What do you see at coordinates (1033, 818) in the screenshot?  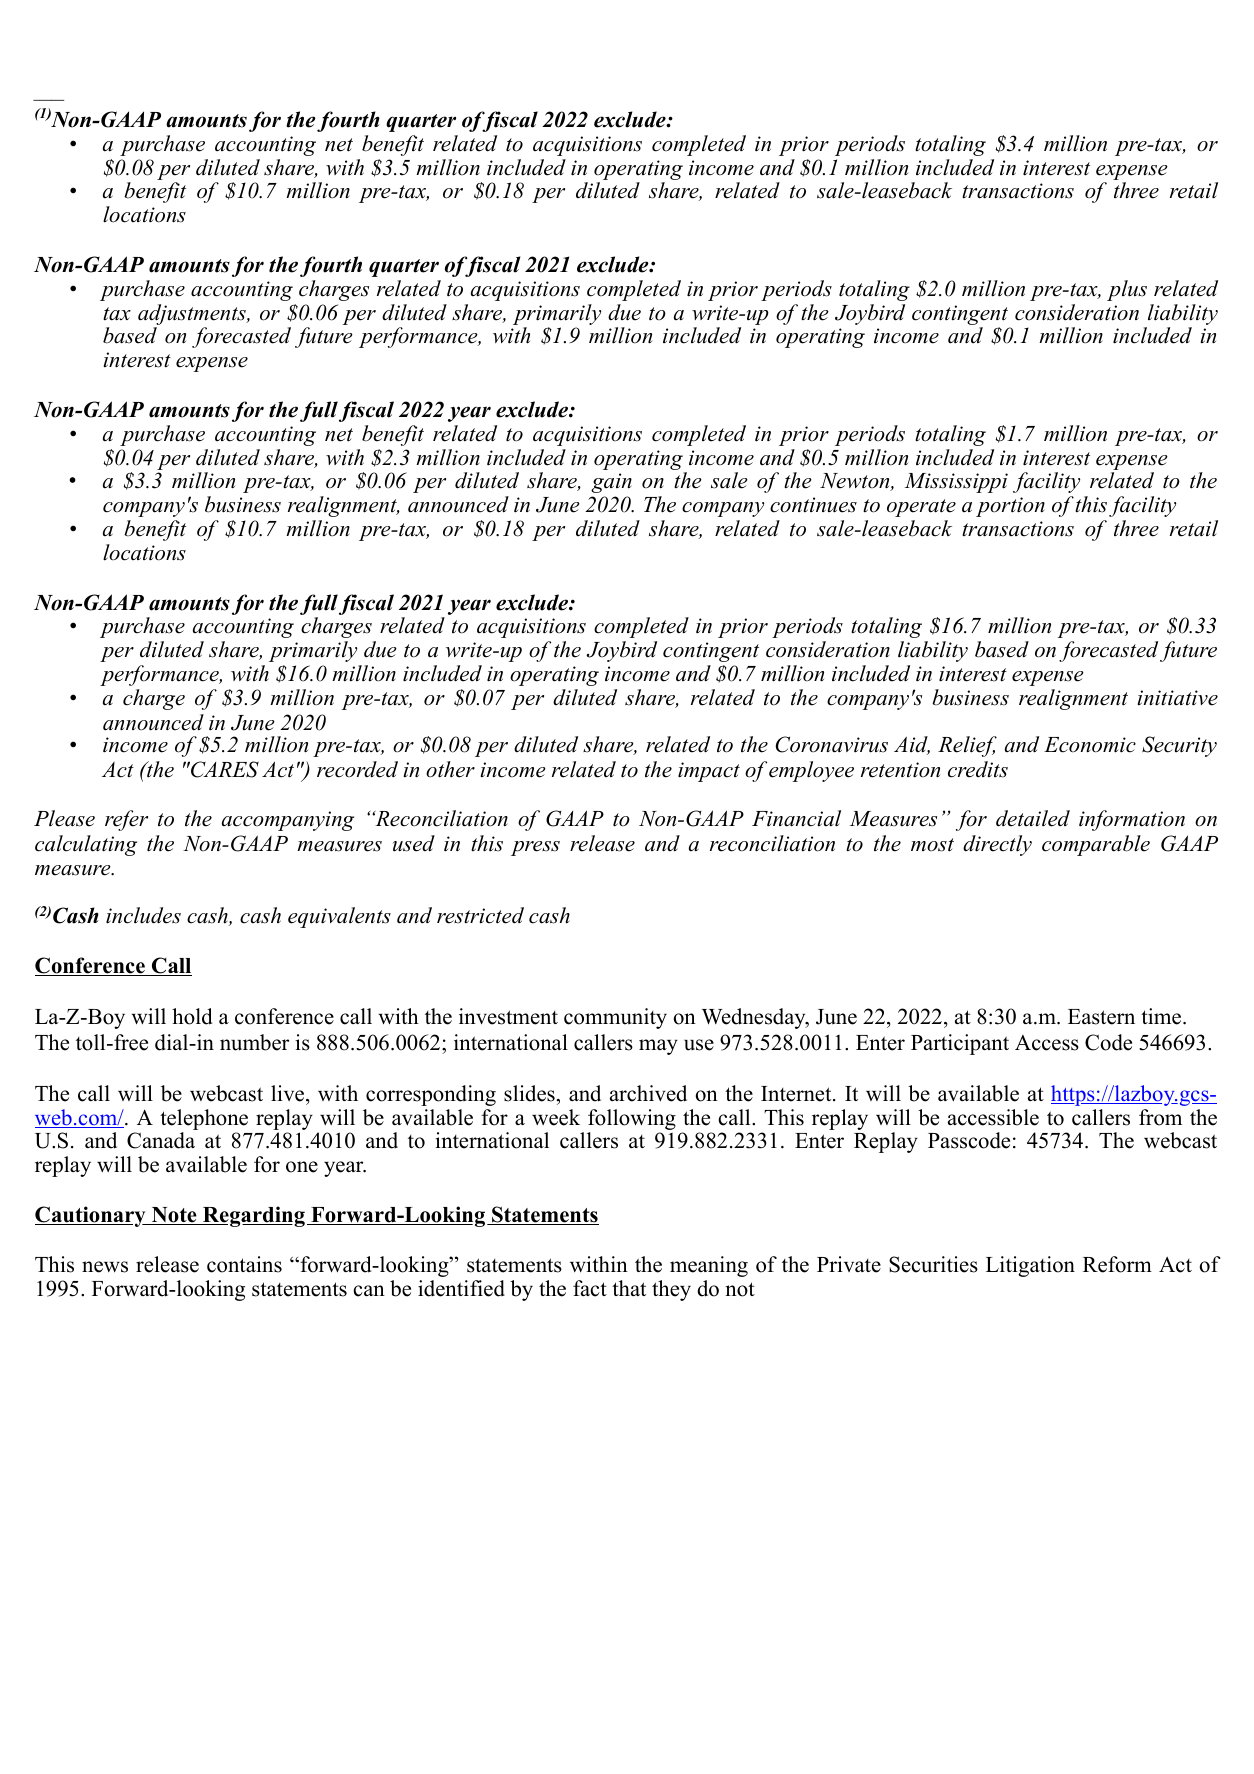 I see `detailed` at bounding box center [1033, 818].
